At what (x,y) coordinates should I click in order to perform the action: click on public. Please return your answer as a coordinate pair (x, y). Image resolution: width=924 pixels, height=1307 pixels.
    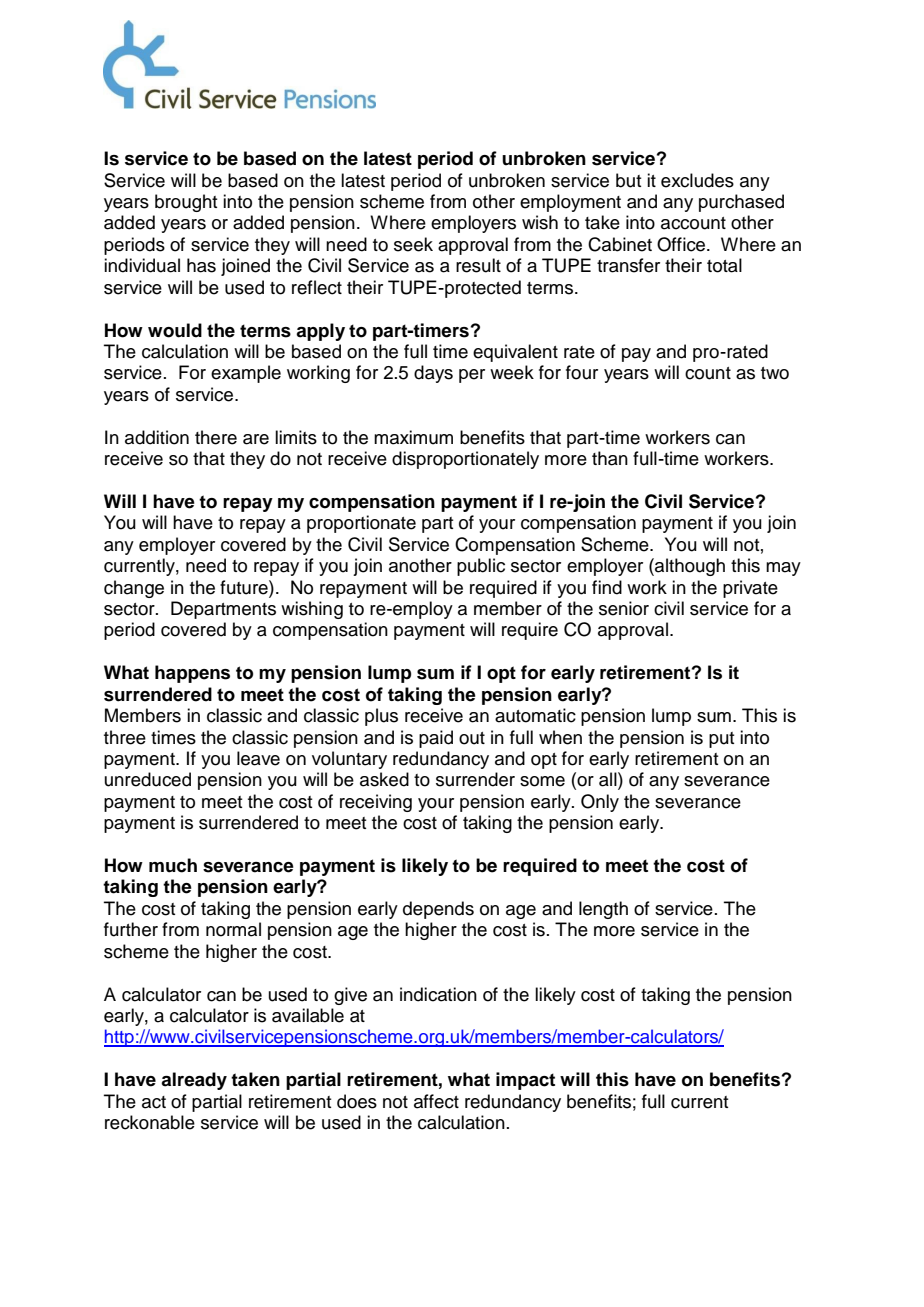
    Looking at the image, I should click on (481, 567).
